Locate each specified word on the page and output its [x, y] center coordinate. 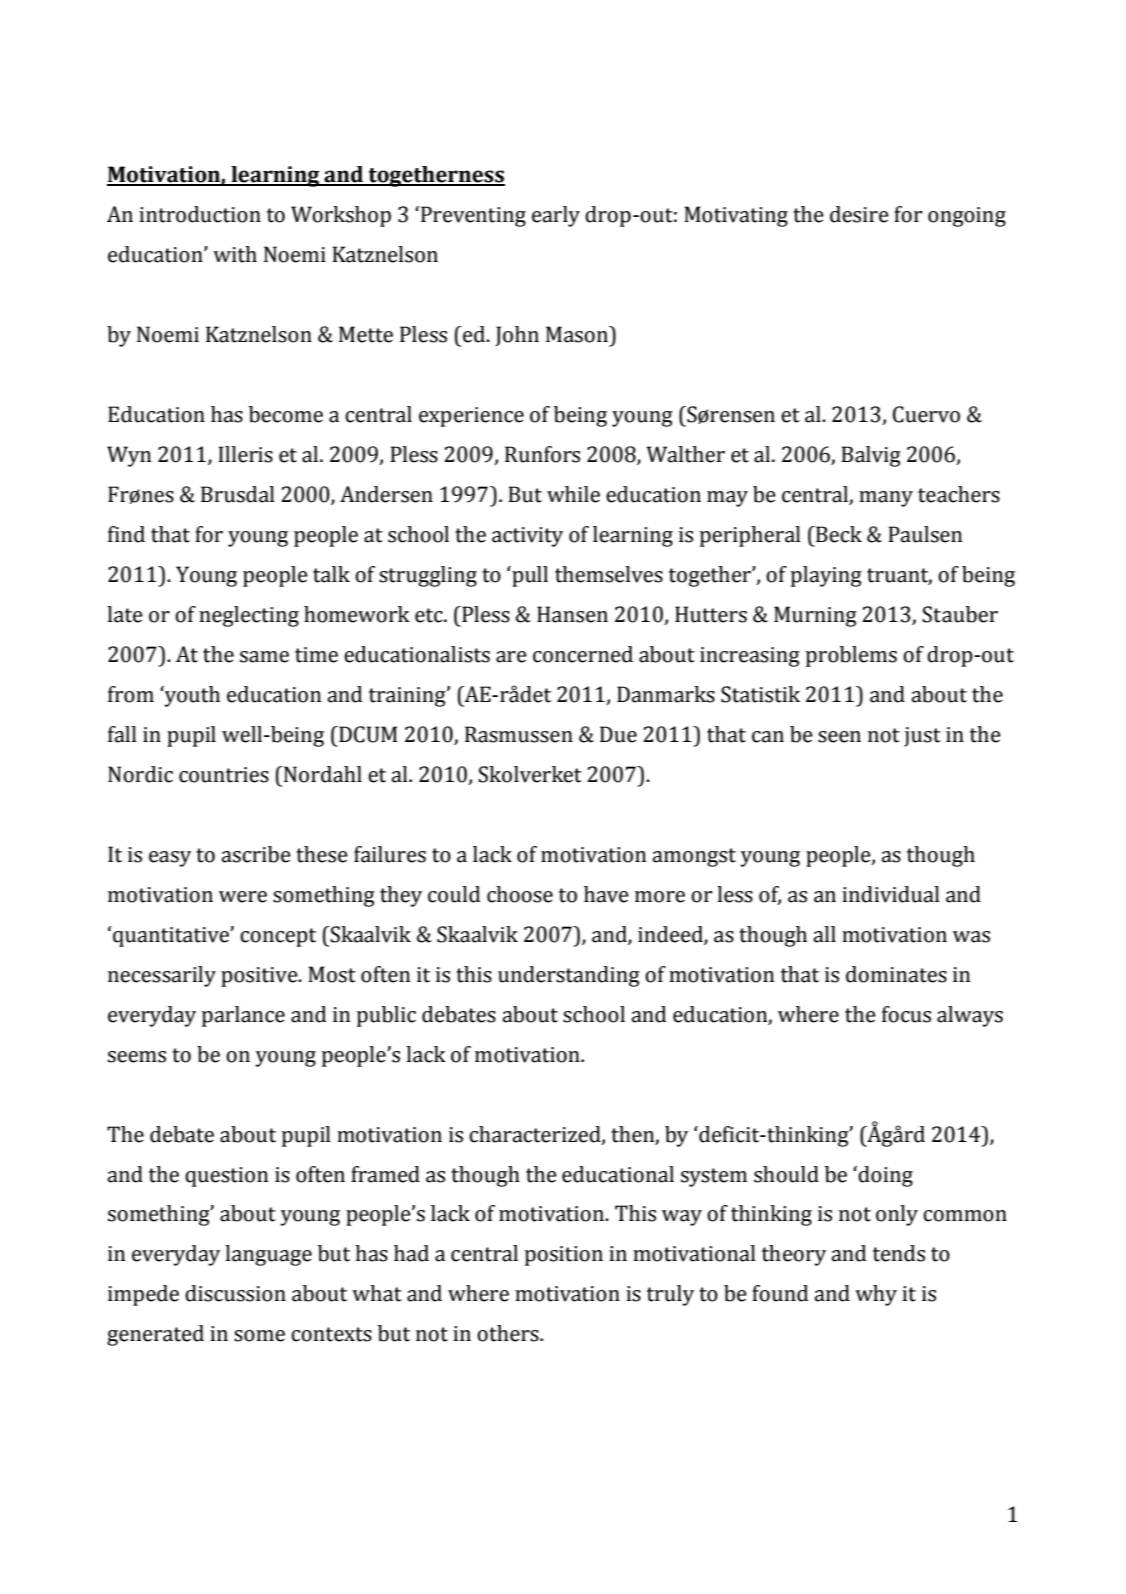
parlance [243, 1016]
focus [906, 1014]
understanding [569, 976]
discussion [235, 1293]
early [556, 216]
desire [859, 214]
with [235, 254]
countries [224, 775]
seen [839, 737]
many [886, 499]
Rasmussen [519, 734]
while [573, 494]
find [126, 534]
